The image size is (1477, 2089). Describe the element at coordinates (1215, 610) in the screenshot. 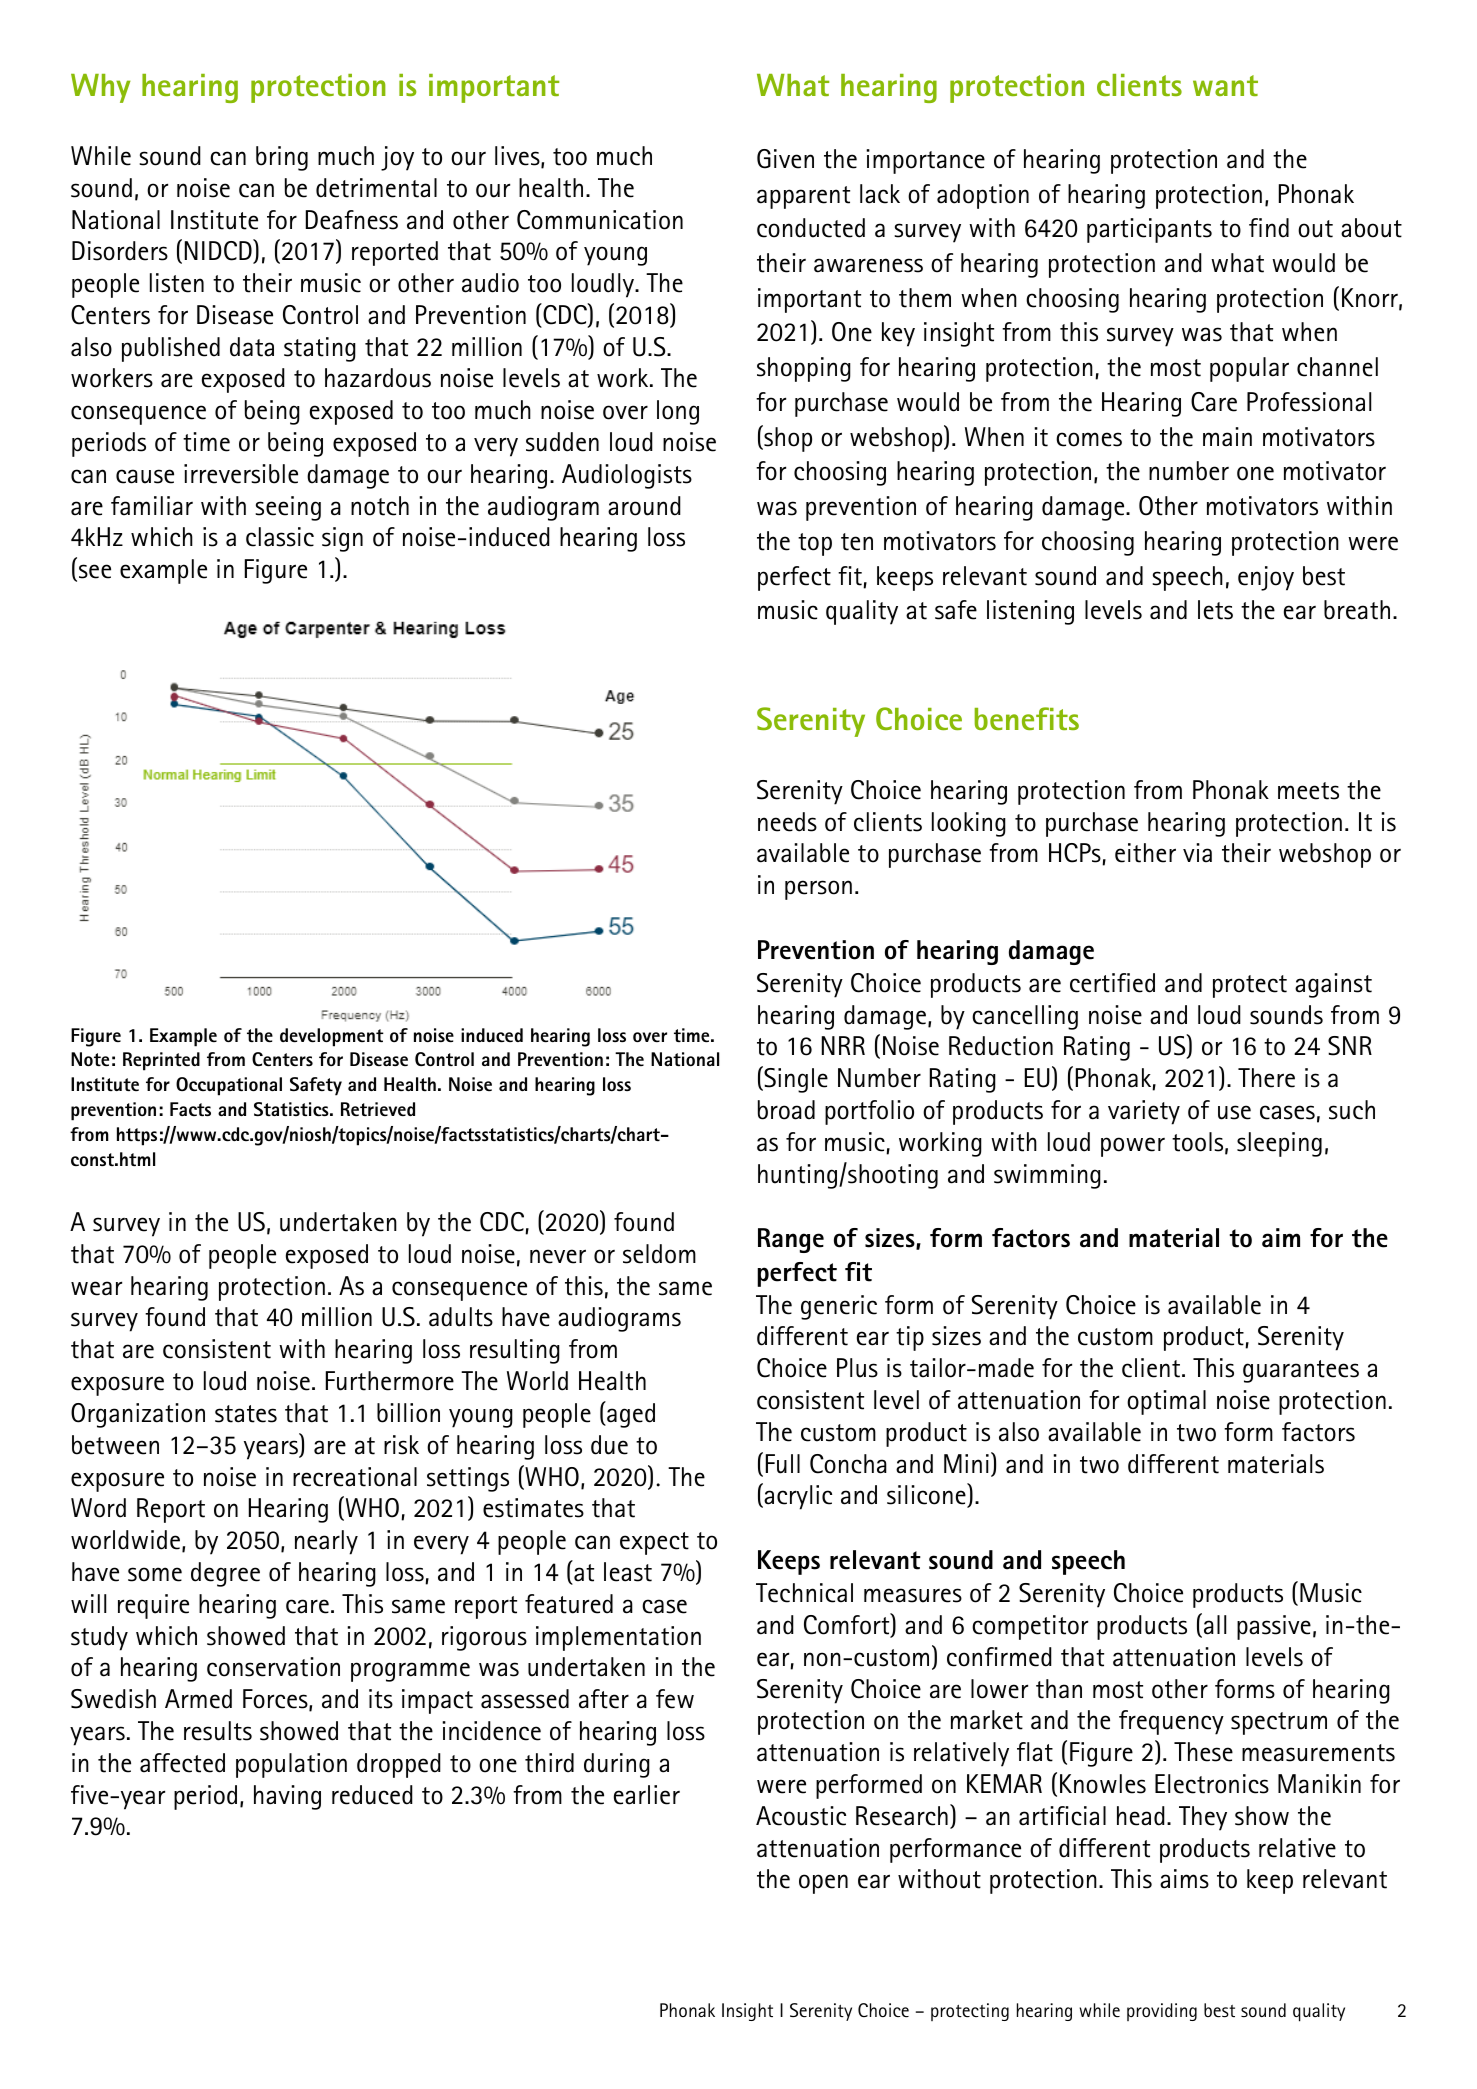

I see `lets` at that location.
